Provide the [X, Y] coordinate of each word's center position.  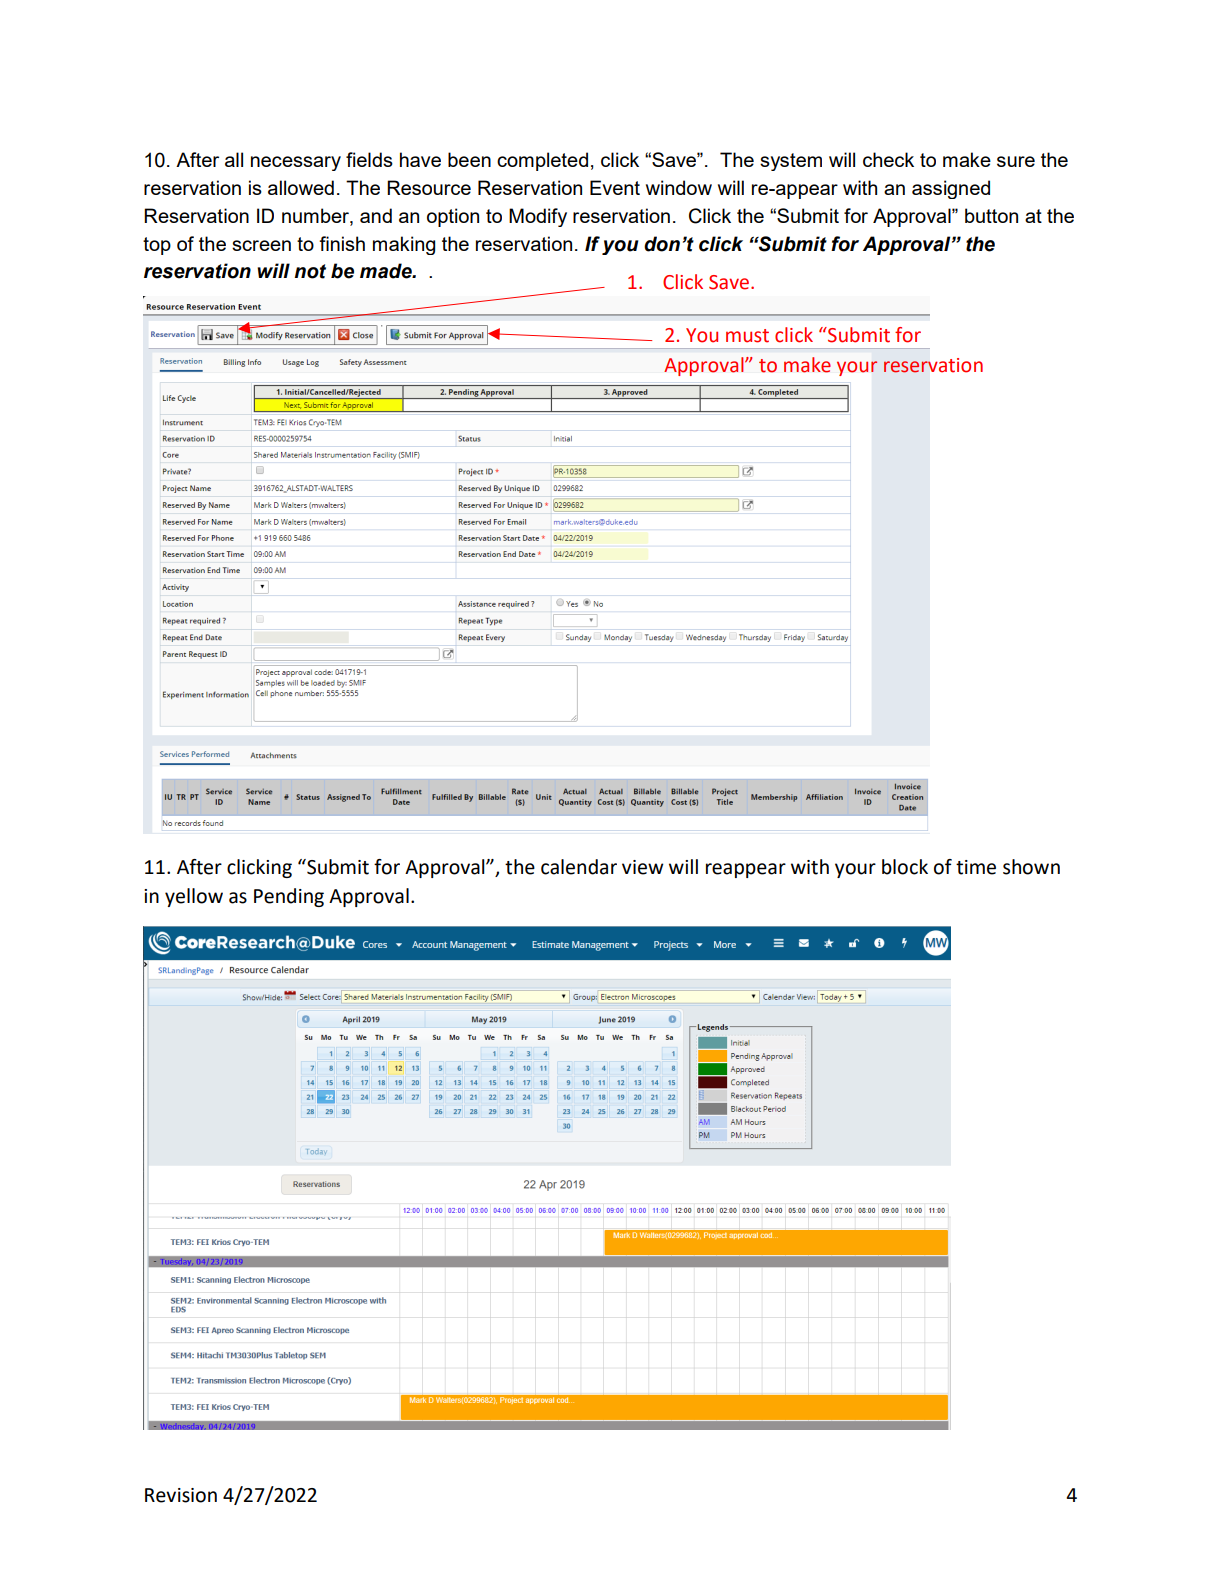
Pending [289, 897]
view [642, 867]
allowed [301, 187]
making [404, 245]
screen [261, 245]
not [310, 271]
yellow [194, 897]
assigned [951, 189]
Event [615, 187]
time [976, 867]
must [747, 336]
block [905, 867]
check [888, 159]
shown [1031, 867]
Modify [538, 217]
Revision [181, 1495]
